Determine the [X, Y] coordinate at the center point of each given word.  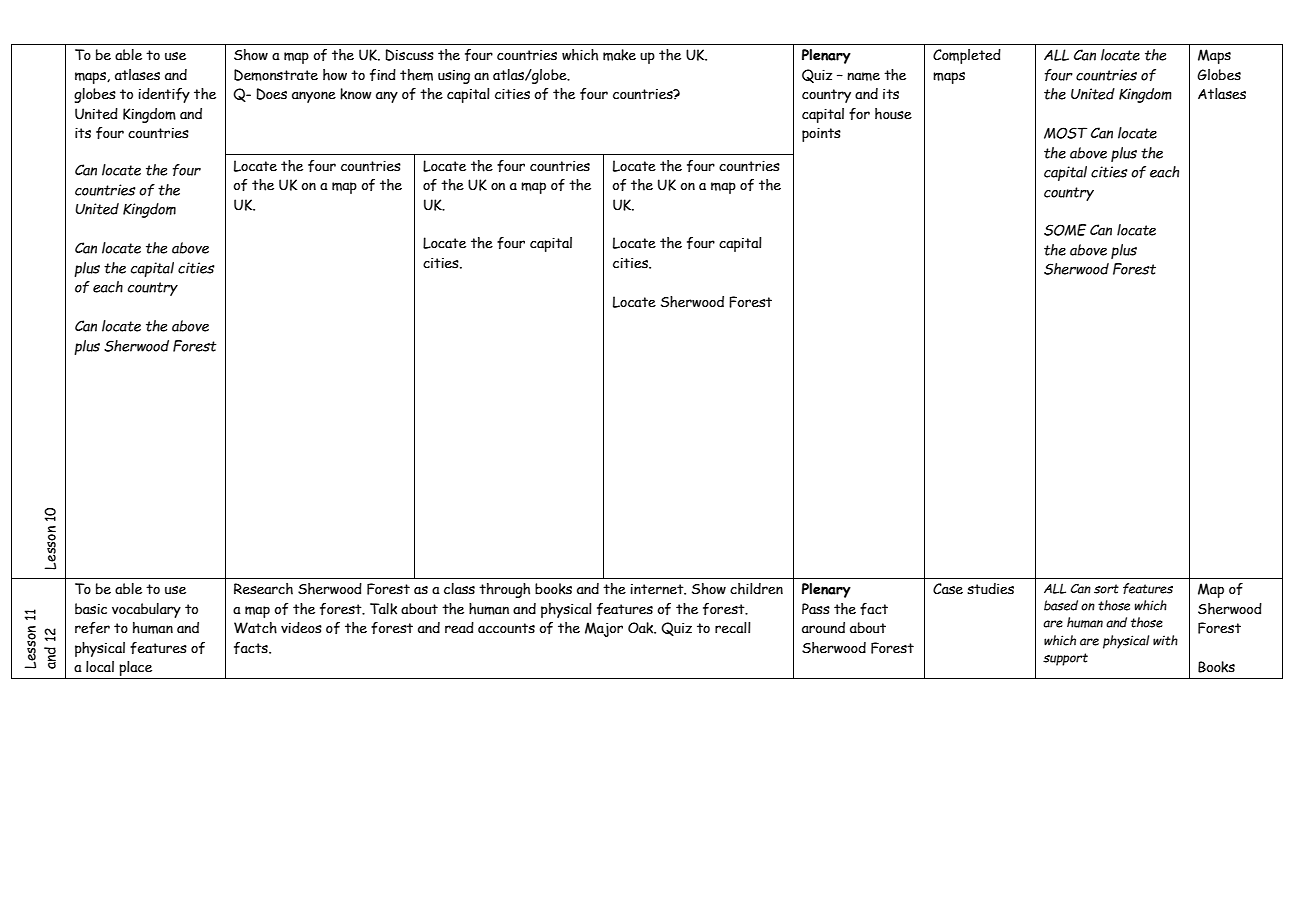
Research [263, 589]
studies [990, 589]
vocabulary [146, 610]
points [821, 135]
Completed [967, 56]
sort [1106, 589]
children [756, 589]
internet [658, 589]
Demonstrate [276, 75]
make [619, 55]
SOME [1065, 230]
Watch [255, 628]
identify [164, 95]
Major [604, 629]
